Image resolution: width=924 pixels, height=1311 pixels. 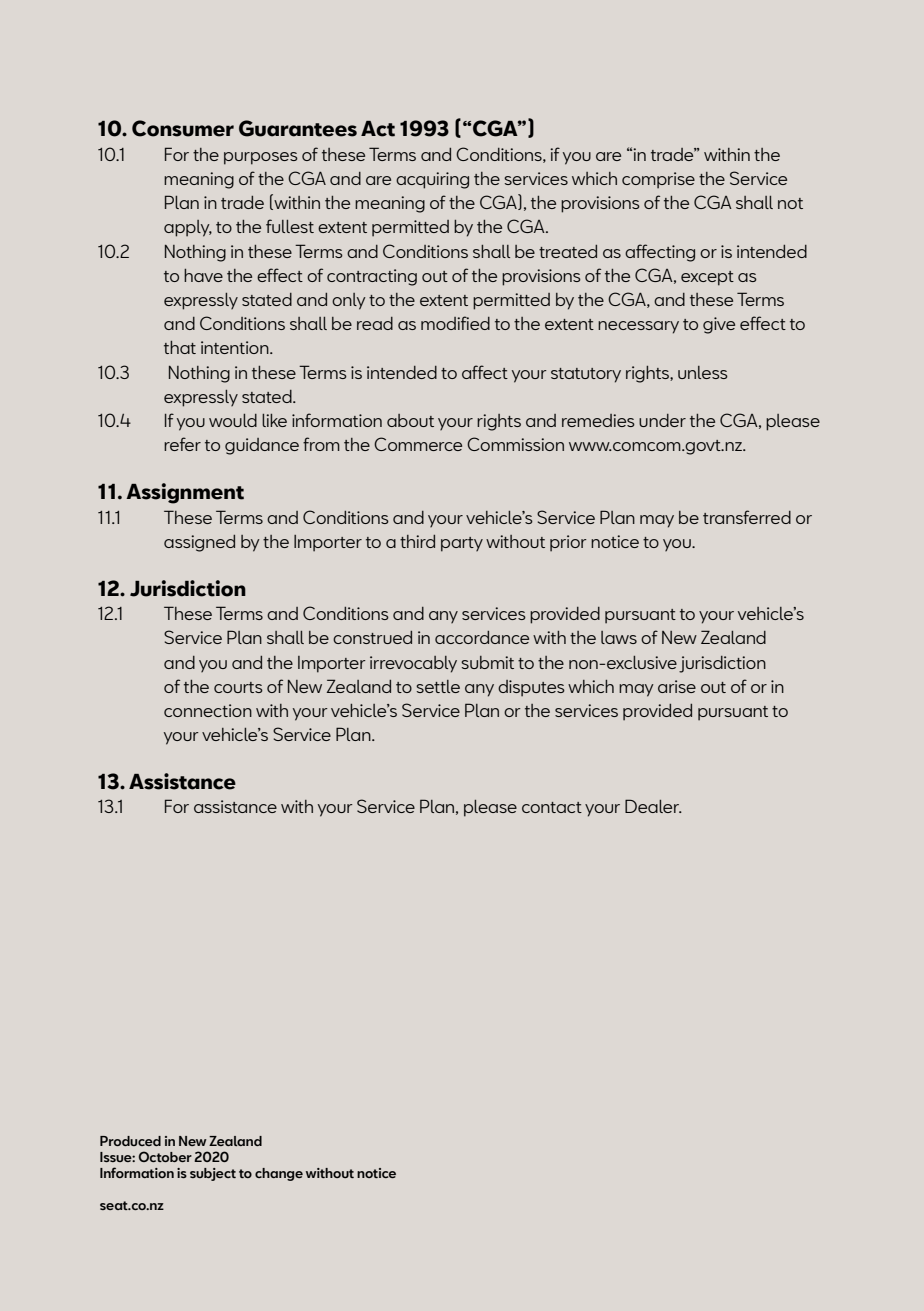 I want to click on arise, so click(x=677, y=686).
